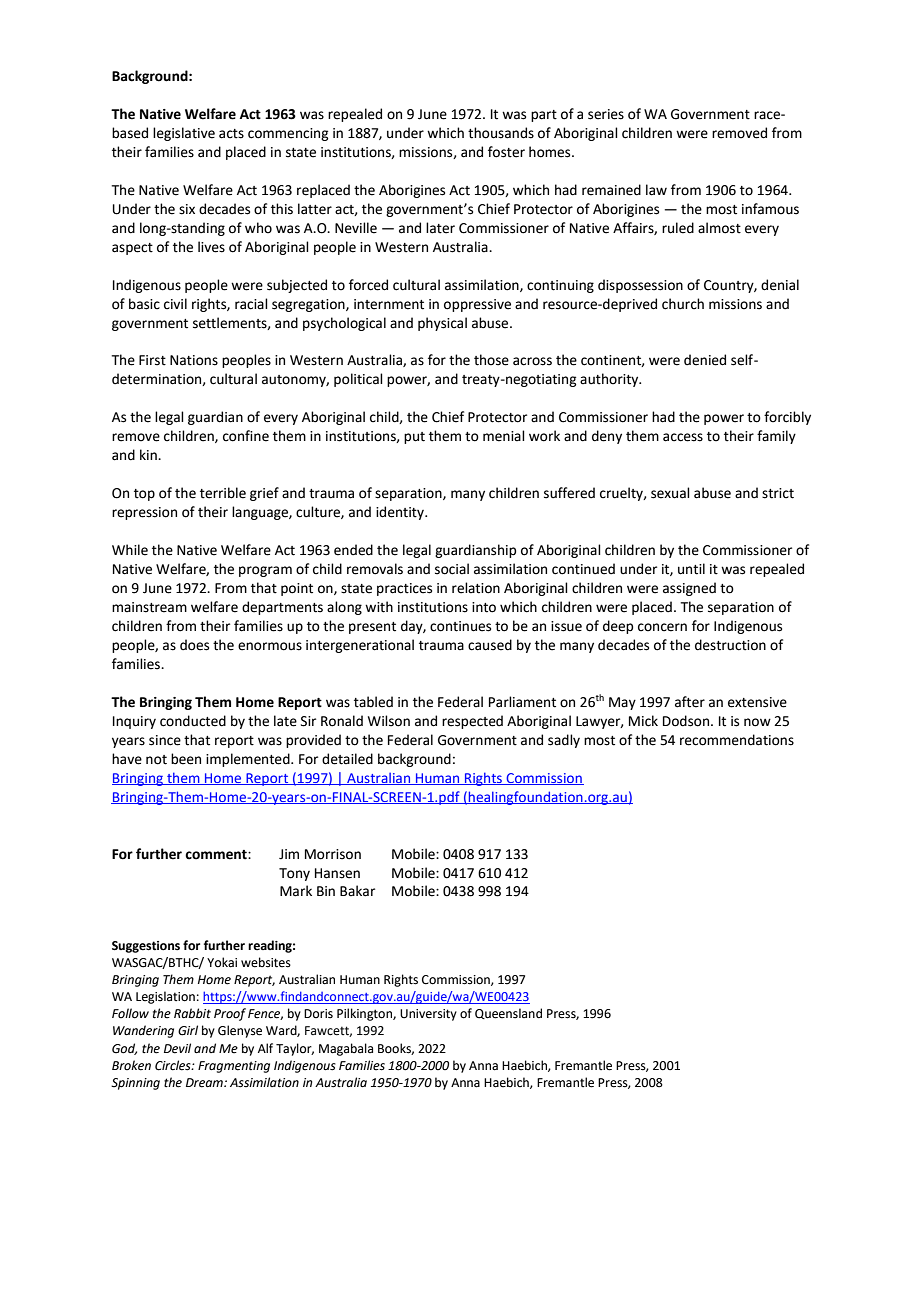 This screenshot has height=1308, width=924. What do you see at coordinates (401, 513) in the screenshot?
I see `identity` at bounding box center [401, 513].
